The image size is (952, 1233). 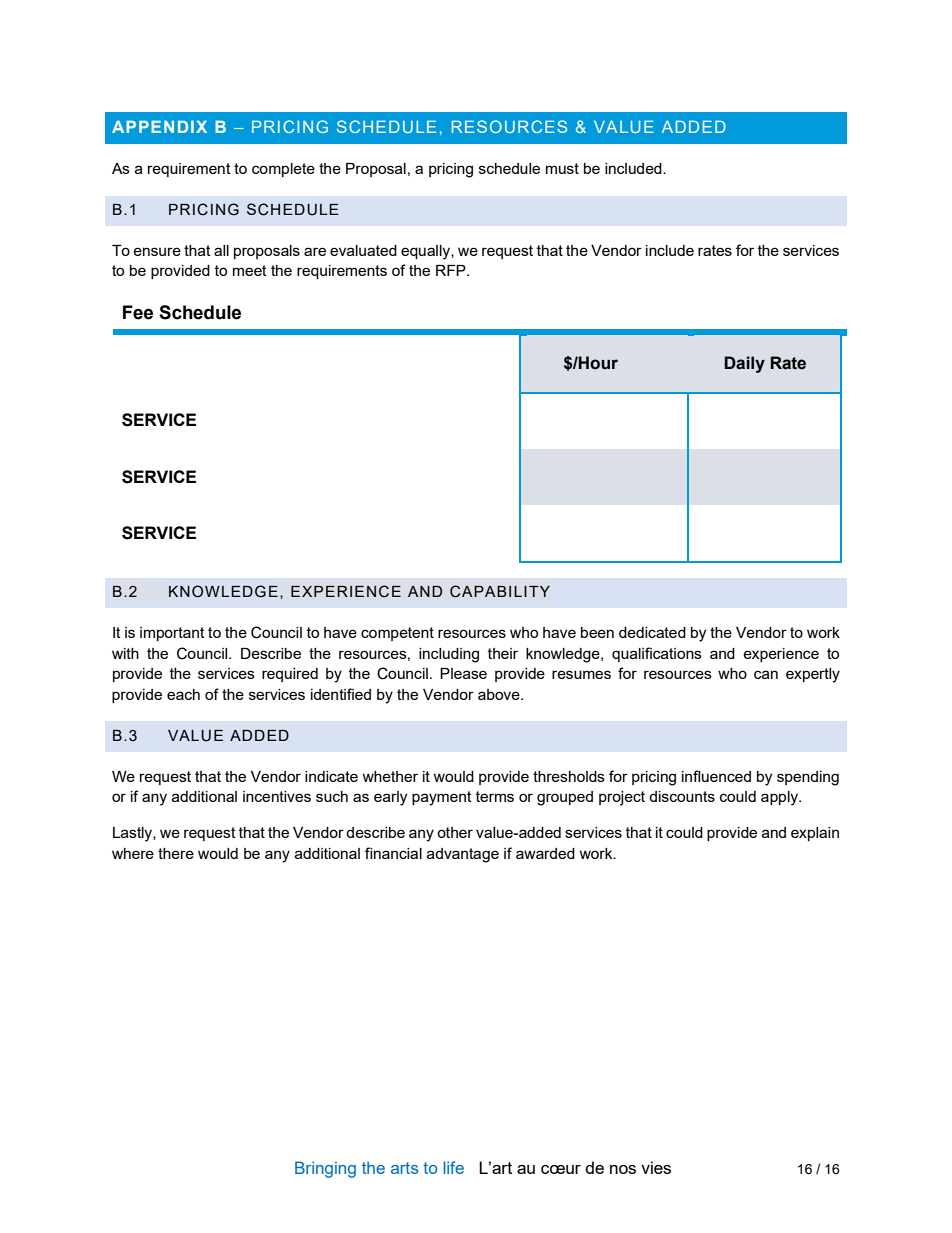 What do you see at coordinates (623, 1169) in the page?
I see `nos` at bounding box center [623, 1169].
